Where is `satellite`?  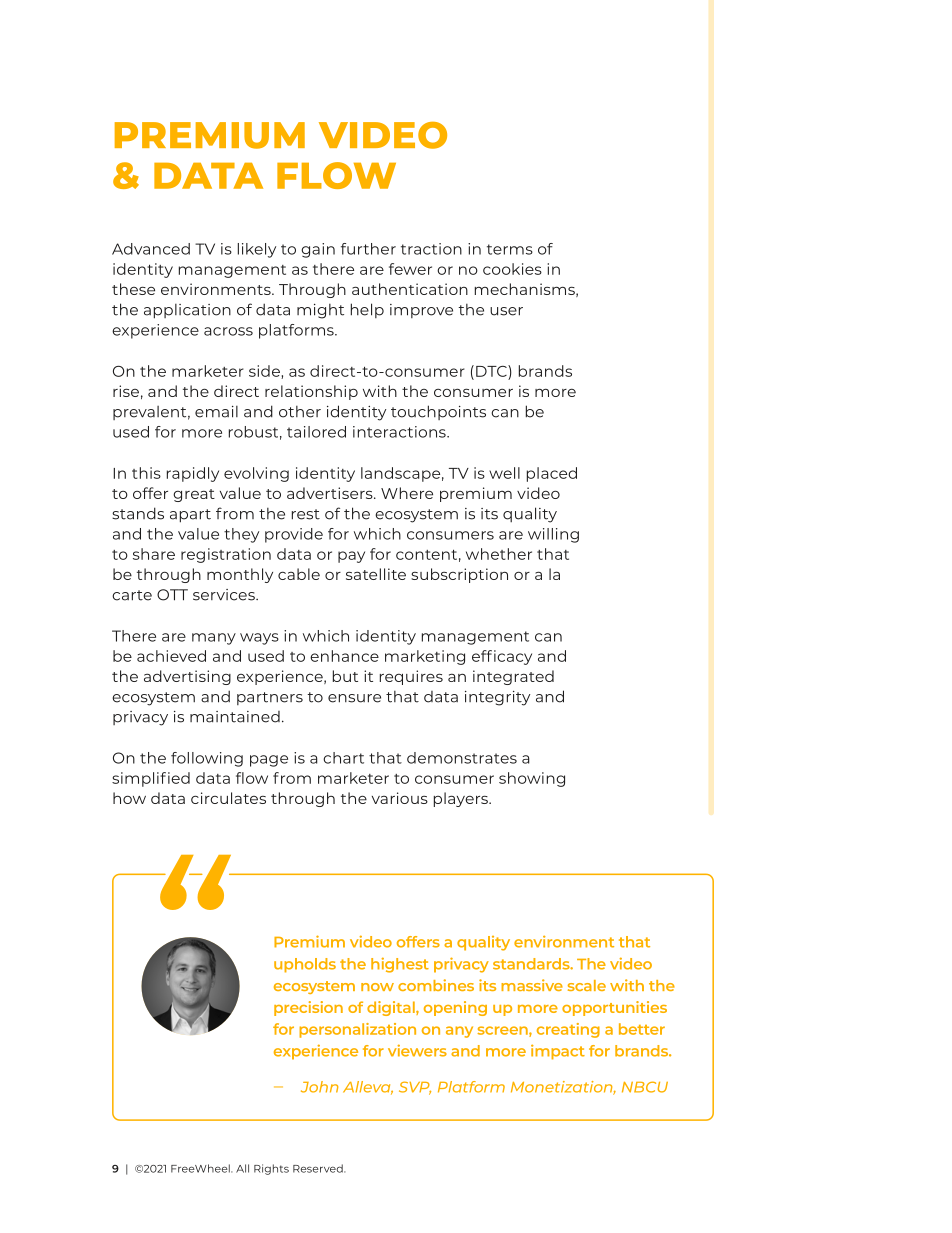
satellite is located at coordinates (376, 574).
